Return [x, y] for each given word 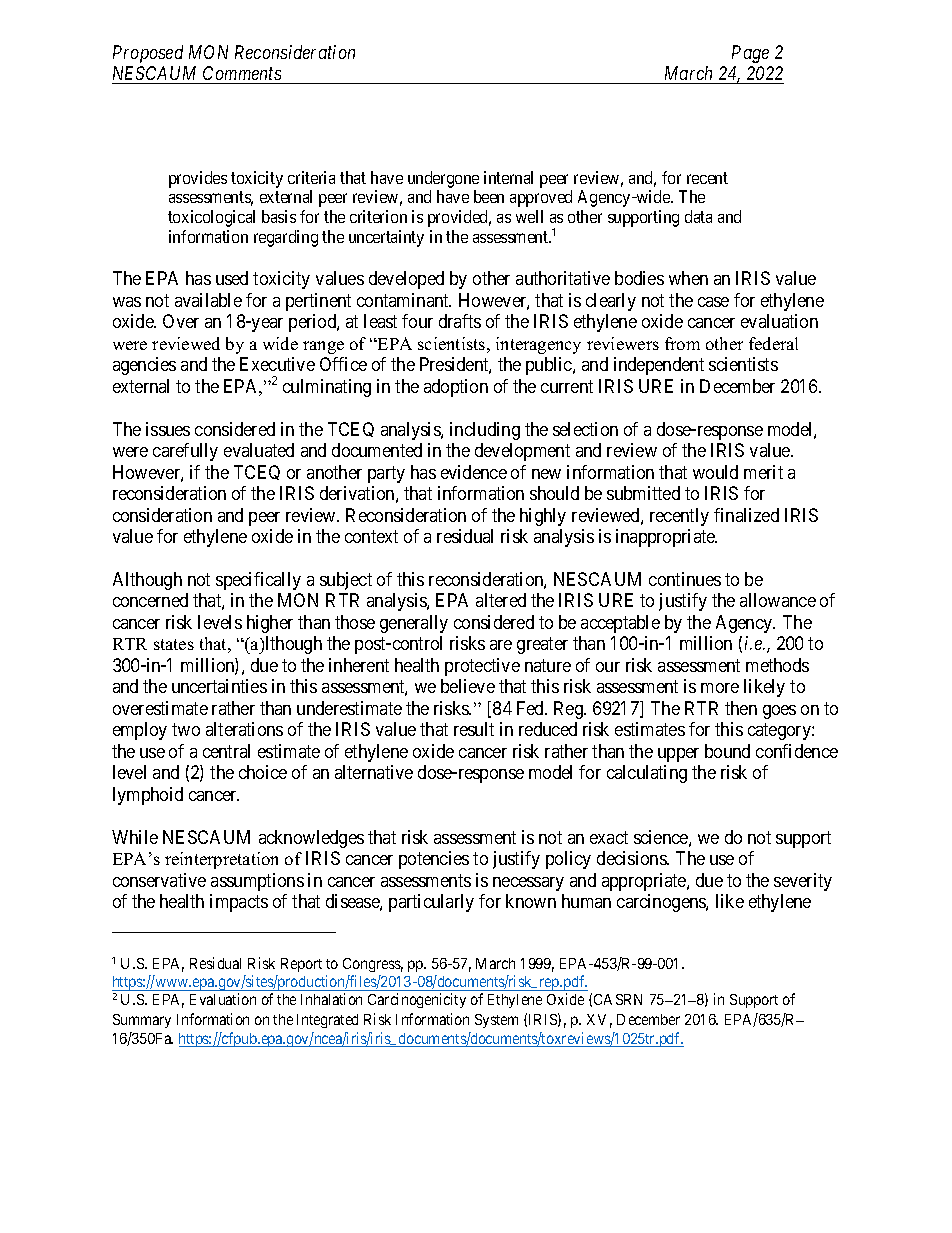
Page [750, 54]
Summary [142, 1021]
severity [803, 882]
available [208, 300]
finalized [746, 515]
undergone [443, 179]
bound [727, 751]
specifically [258, 581]
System [496, 1021]
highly [543, 517]
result [474, 729]
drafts [460, 321]
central [226, 751]
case [713, 302]
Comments [242, 75]
